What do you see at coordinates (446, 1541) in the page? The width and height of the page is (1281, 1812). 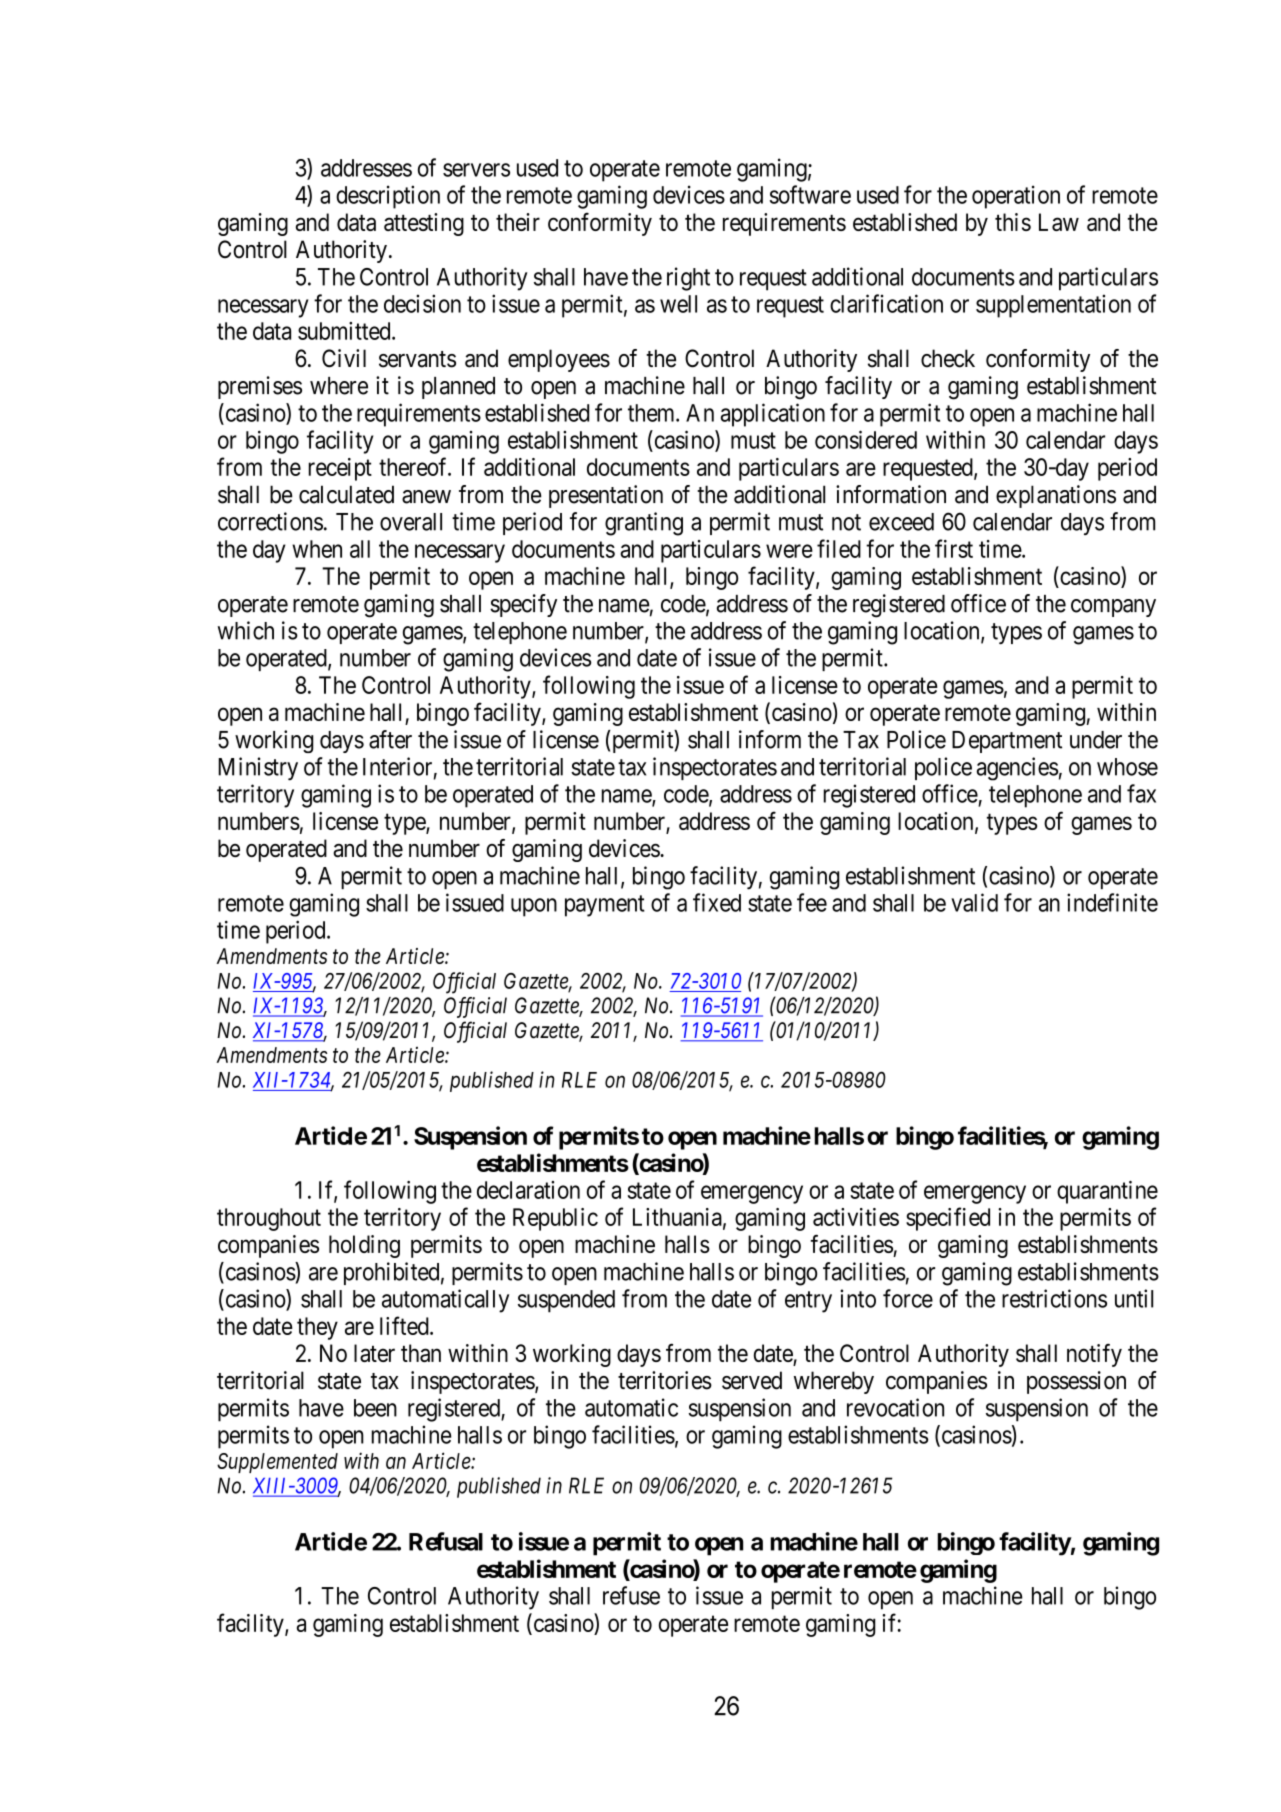 I see `Refusal` at bounding box center [446, 1541].
